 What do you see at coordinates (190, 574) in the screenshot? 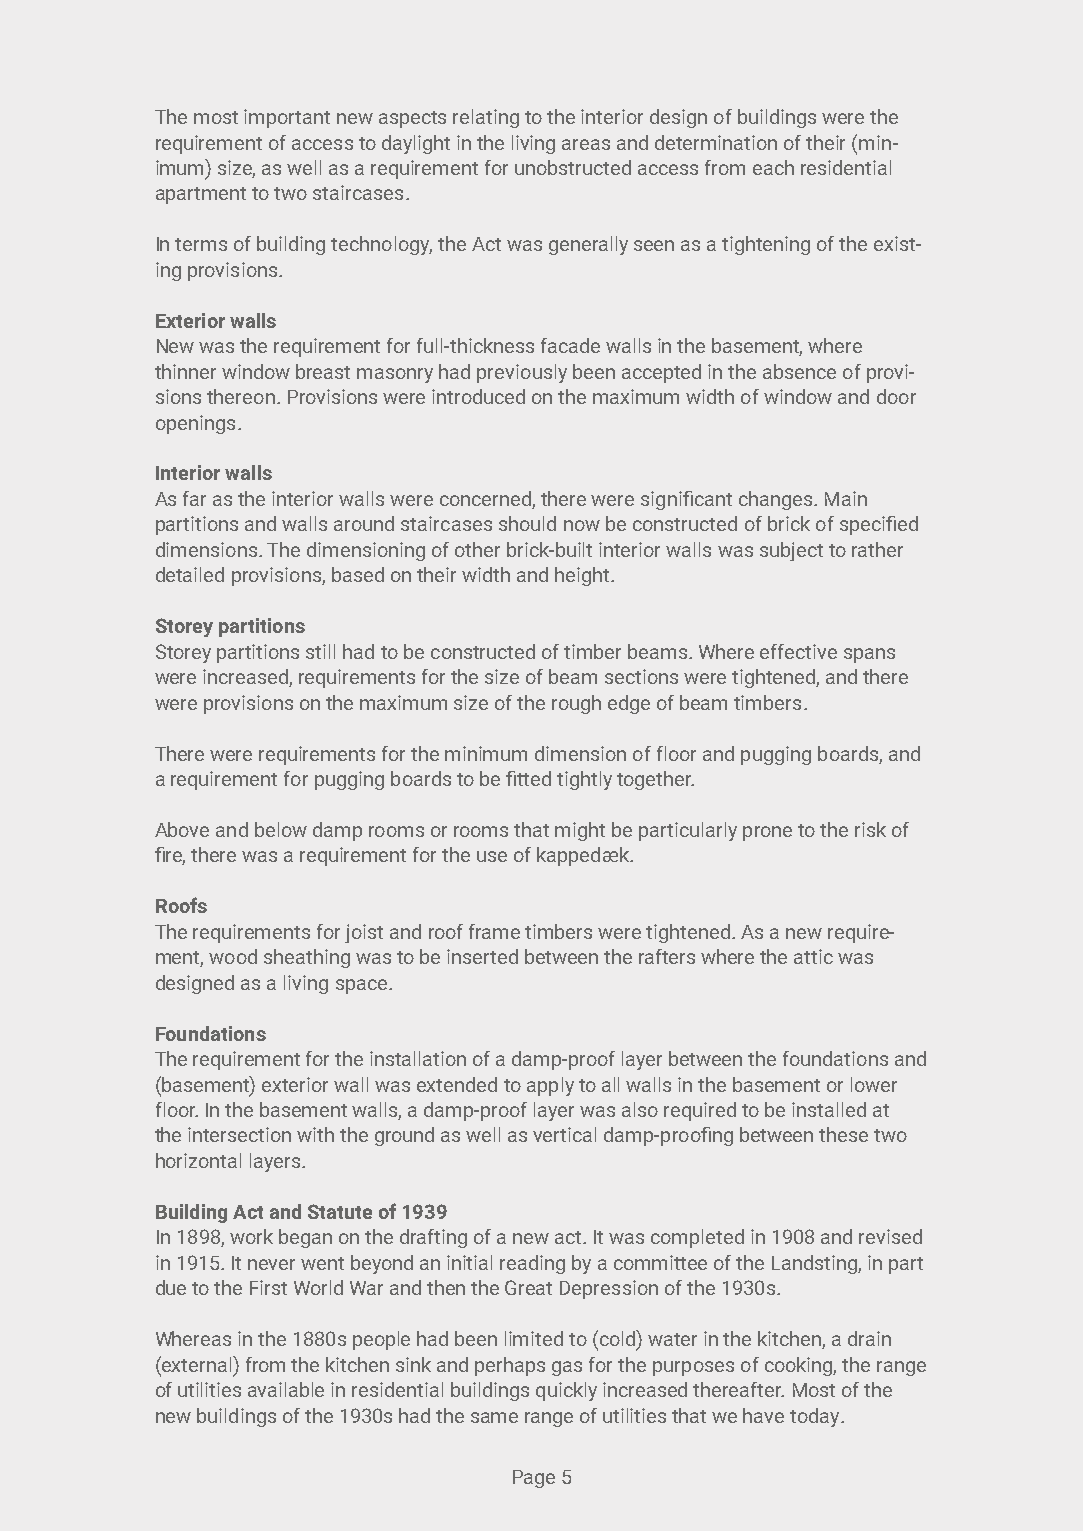
I see `detailed` at bounding box center [190, 574].
